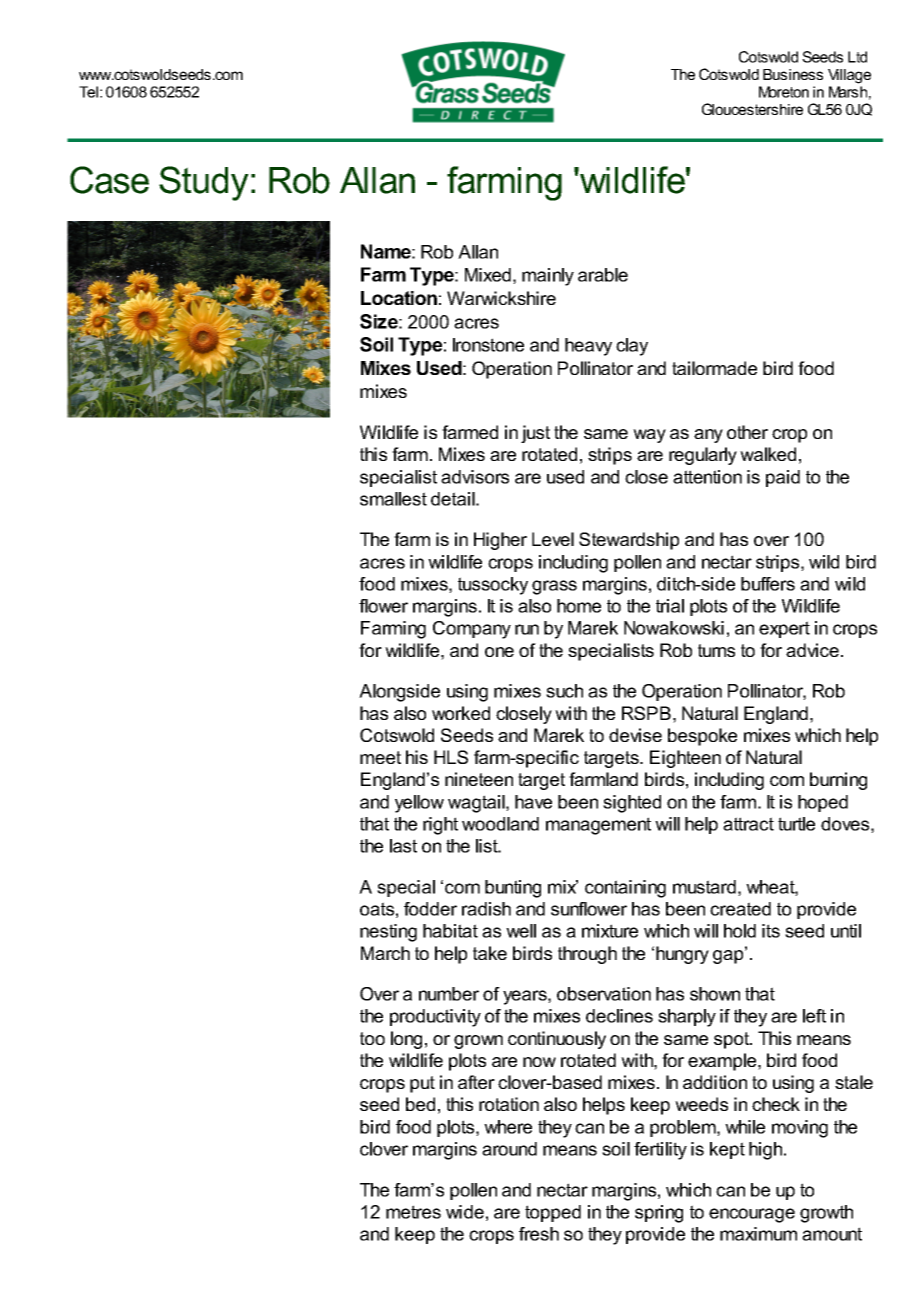 This screenshot has width=924, height=1308. I want to click on meet, so click(380, 757).
